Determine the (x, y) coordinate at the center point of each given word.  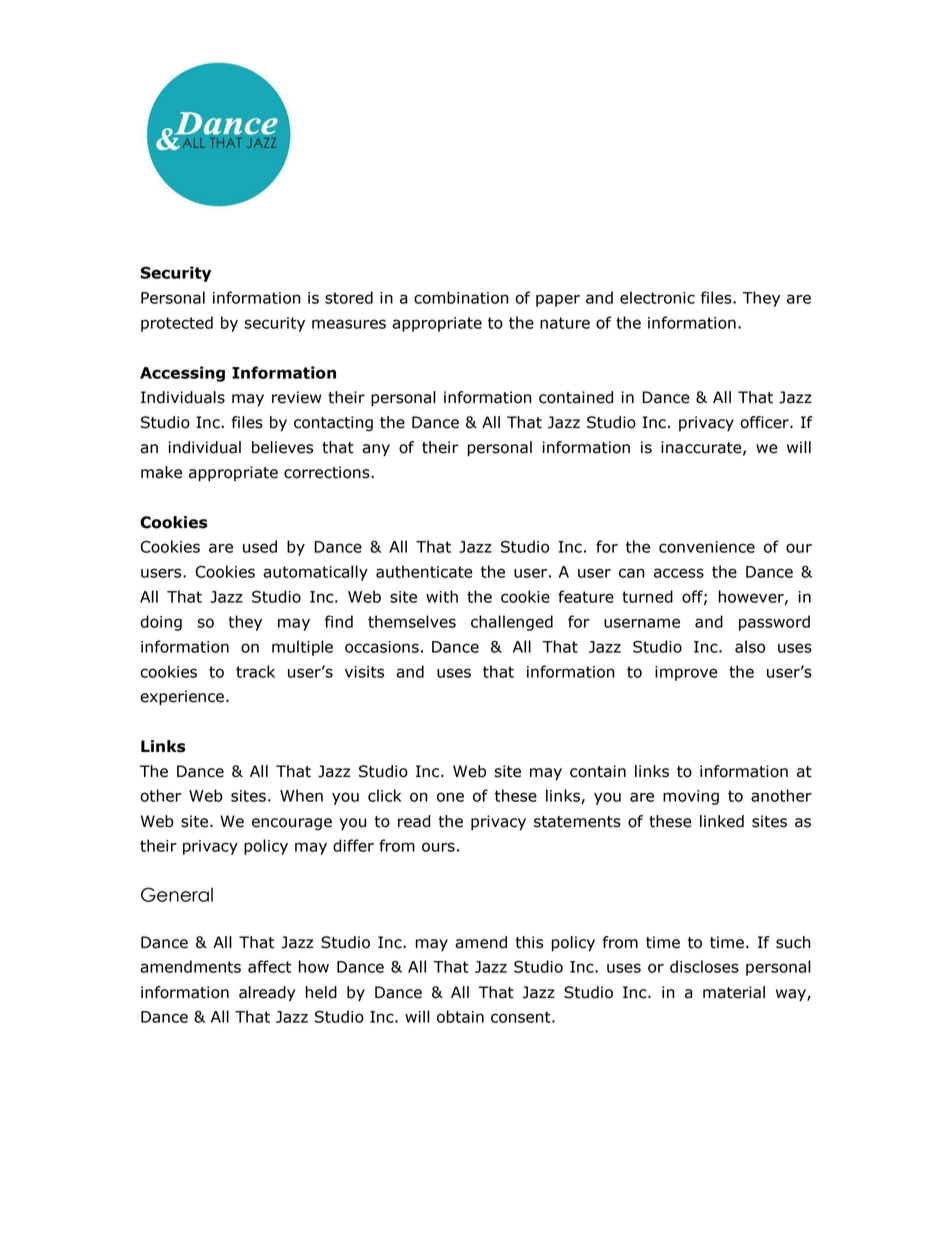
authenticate (424, 571)
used (260, 546)
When (301, 795)
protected (177, 324)
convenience (707, 547)
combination (461, 297)
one (450, 797)
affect (269, 966)
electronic (657, 297)
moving (691, 797)
